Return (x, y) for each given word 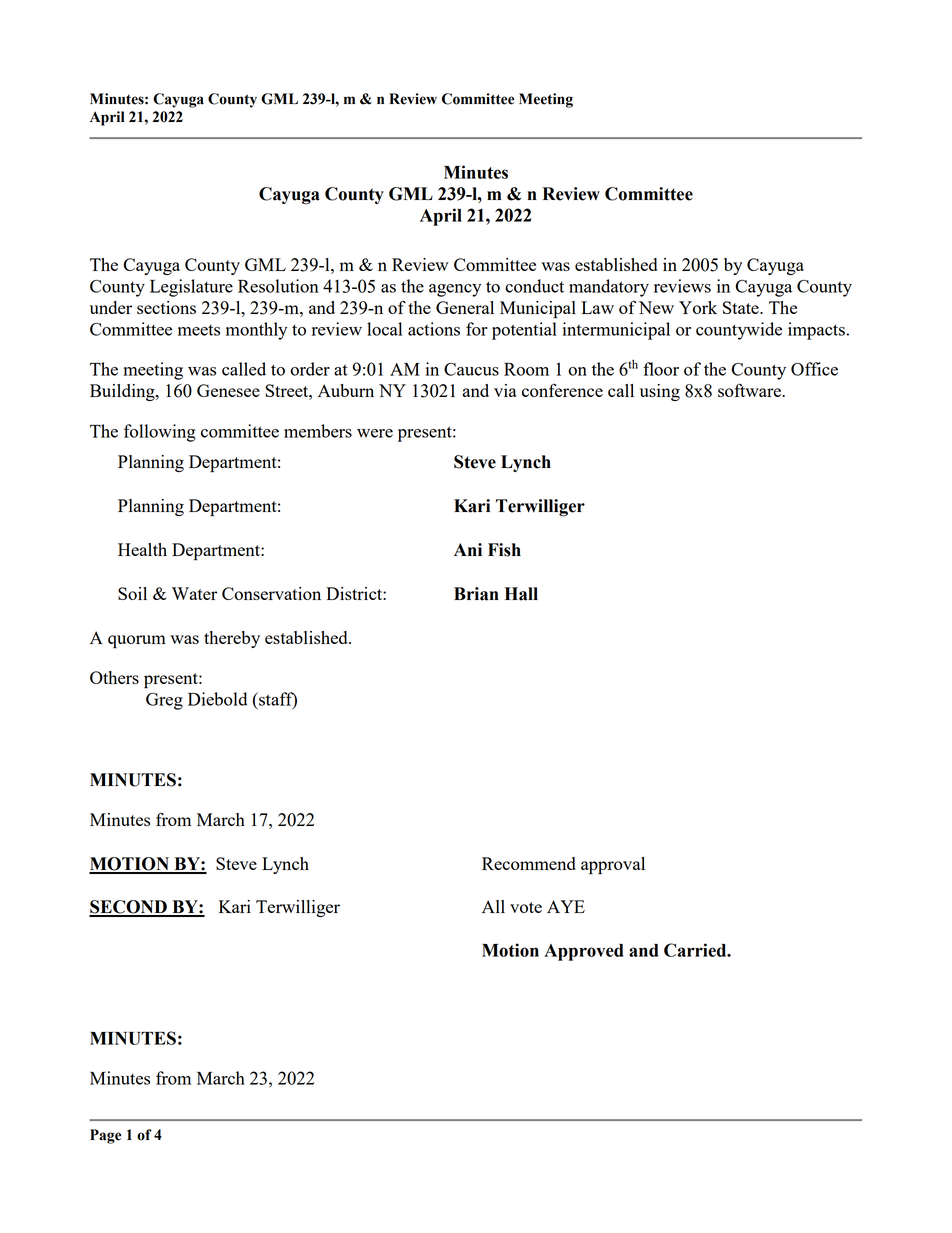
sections (166, 307)
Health (142, 549)
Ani (468, 549)
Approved (583, 952)
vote (526, 907)
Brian (476, 594)
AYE (566, 906)
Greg (164, 701)
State (742, 307)
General (465, 307)
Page (105, 1136)
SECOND (129, 908)
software (750, 390)
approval (613, 866)
